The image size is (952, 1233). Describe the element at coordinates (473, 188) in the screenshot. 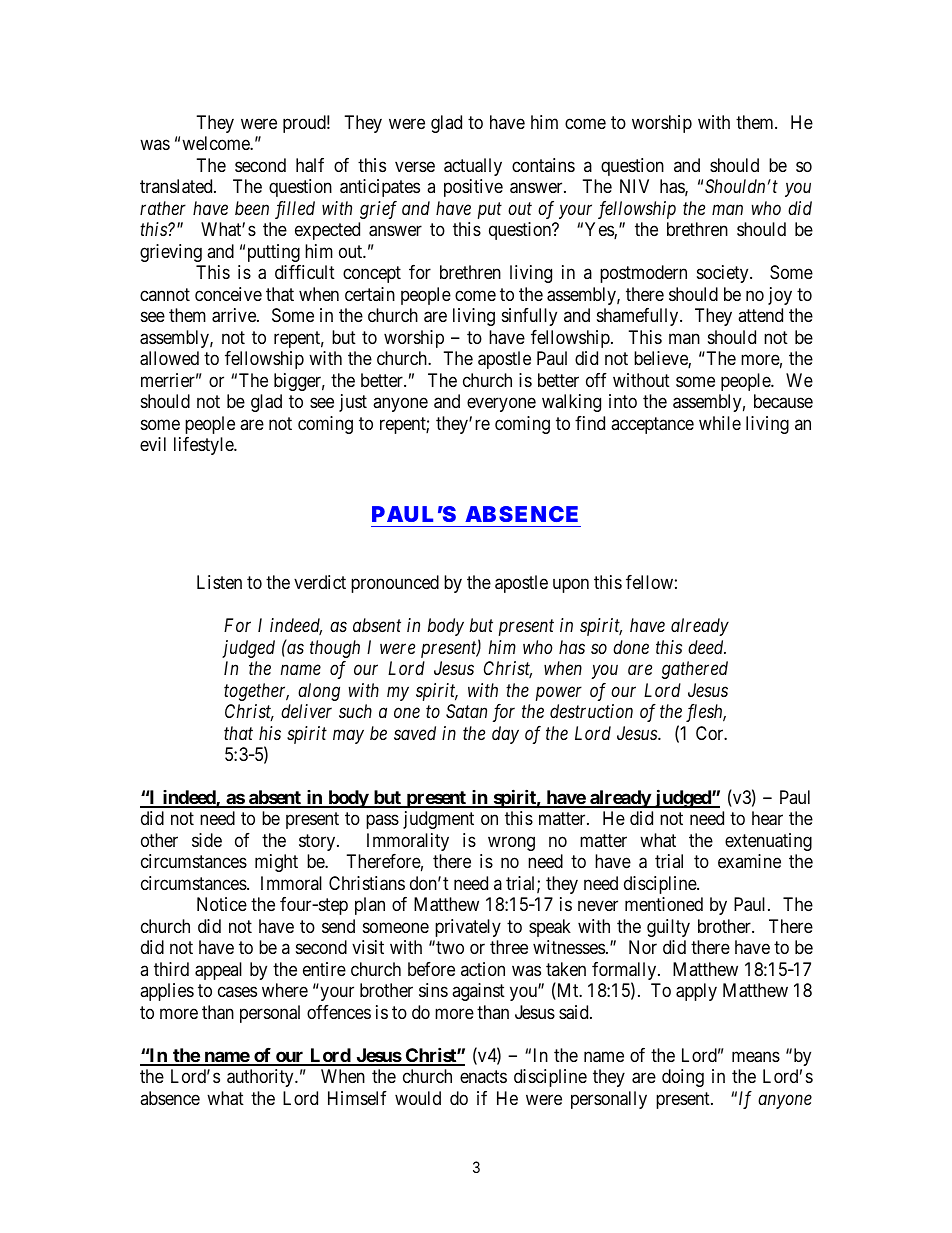

I see `positive` at that location.
